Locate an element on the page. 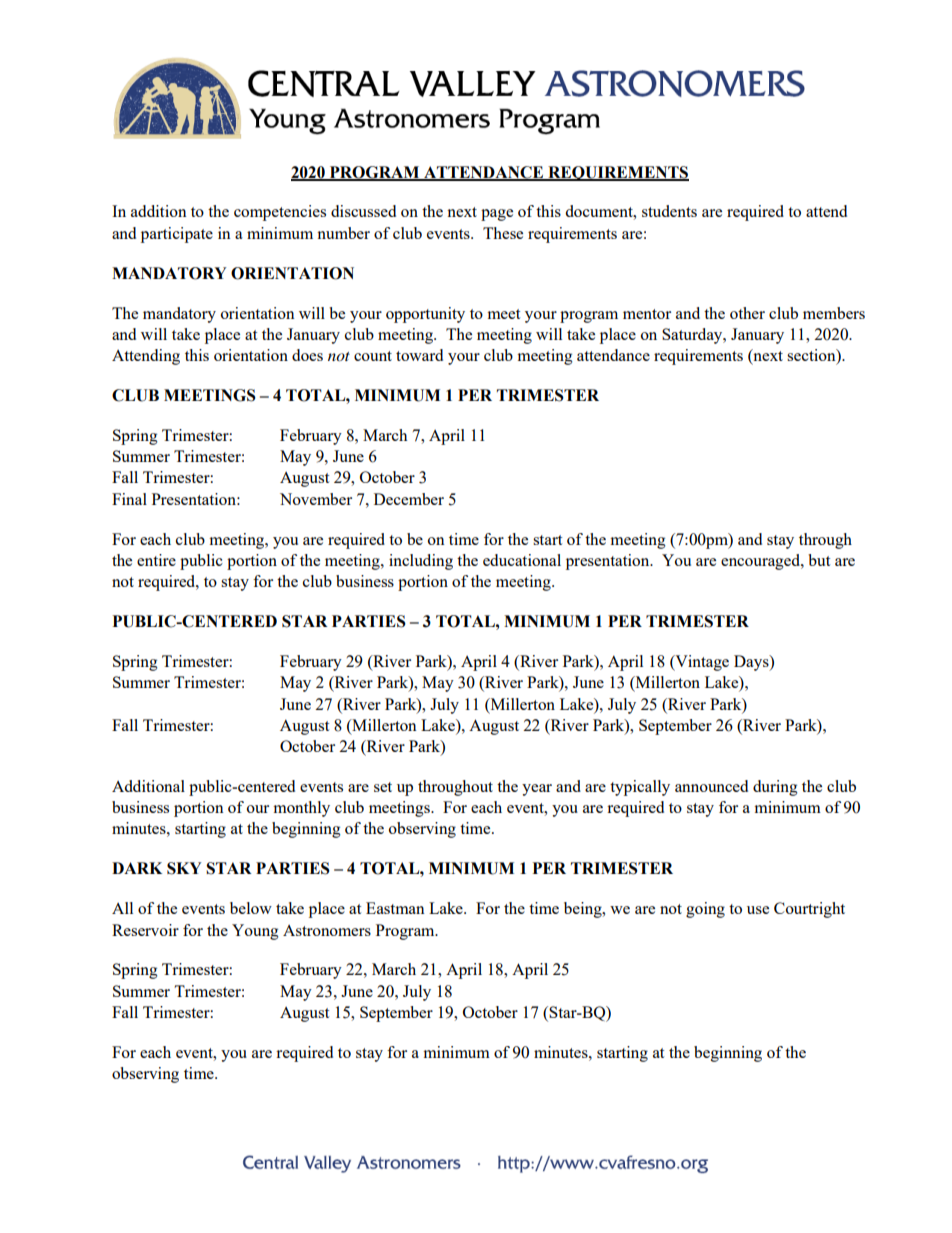 This page has width=952, height=1233. students is located at coordinates (669, 211).
